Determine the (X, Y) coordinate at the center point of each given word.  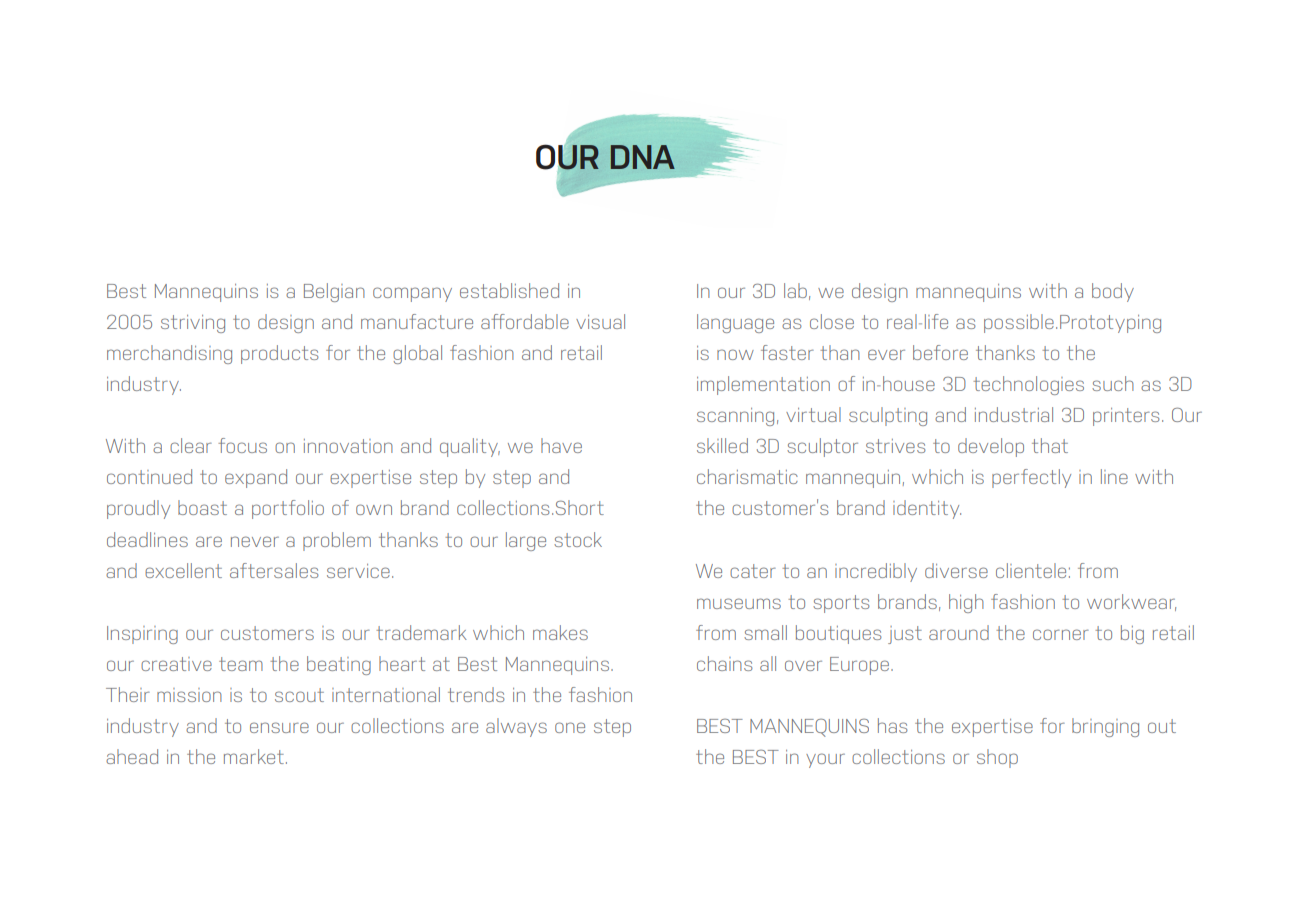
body (1113, 292)
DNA (643, 157)
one (570, 727)
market (254, 756)
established (509, 290)
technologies (1028, 385)
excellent (183, 570)
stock (578, 539)
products (280, 354)
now (735, 354)
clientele (1031, 570)
